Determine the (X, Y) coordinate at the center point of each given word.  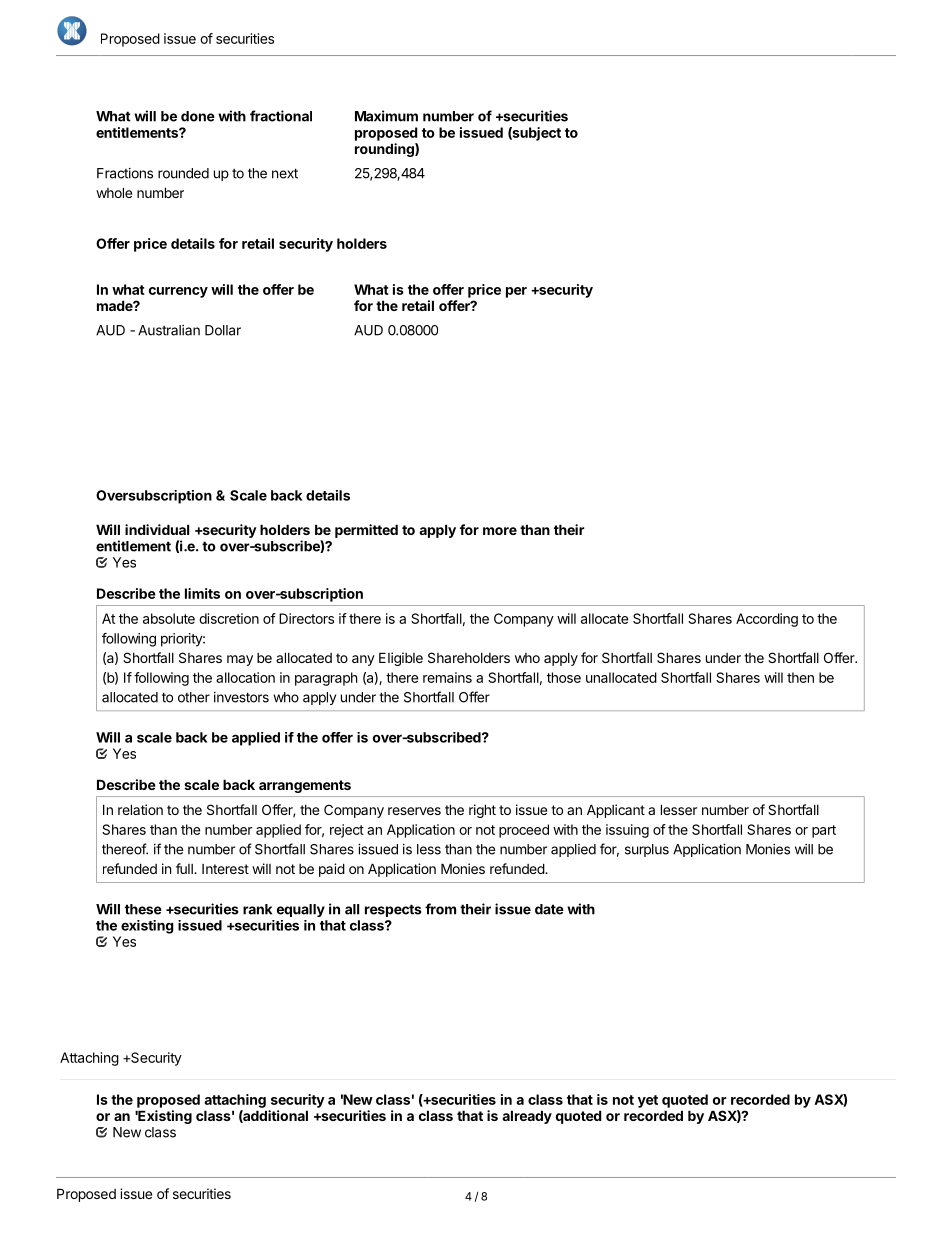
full (185, 868)
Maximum (386, 116)
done (198, 116)
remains (447, 677)
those (564, 677)
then (800, 677)
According (767, 620)
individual (157, 529)
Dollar (223, 330)
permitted (366, 531)
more (500, 531)
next (285, 173)
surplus (647, 850)
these (143, 909)
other (194, 697)
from (440, 909)
